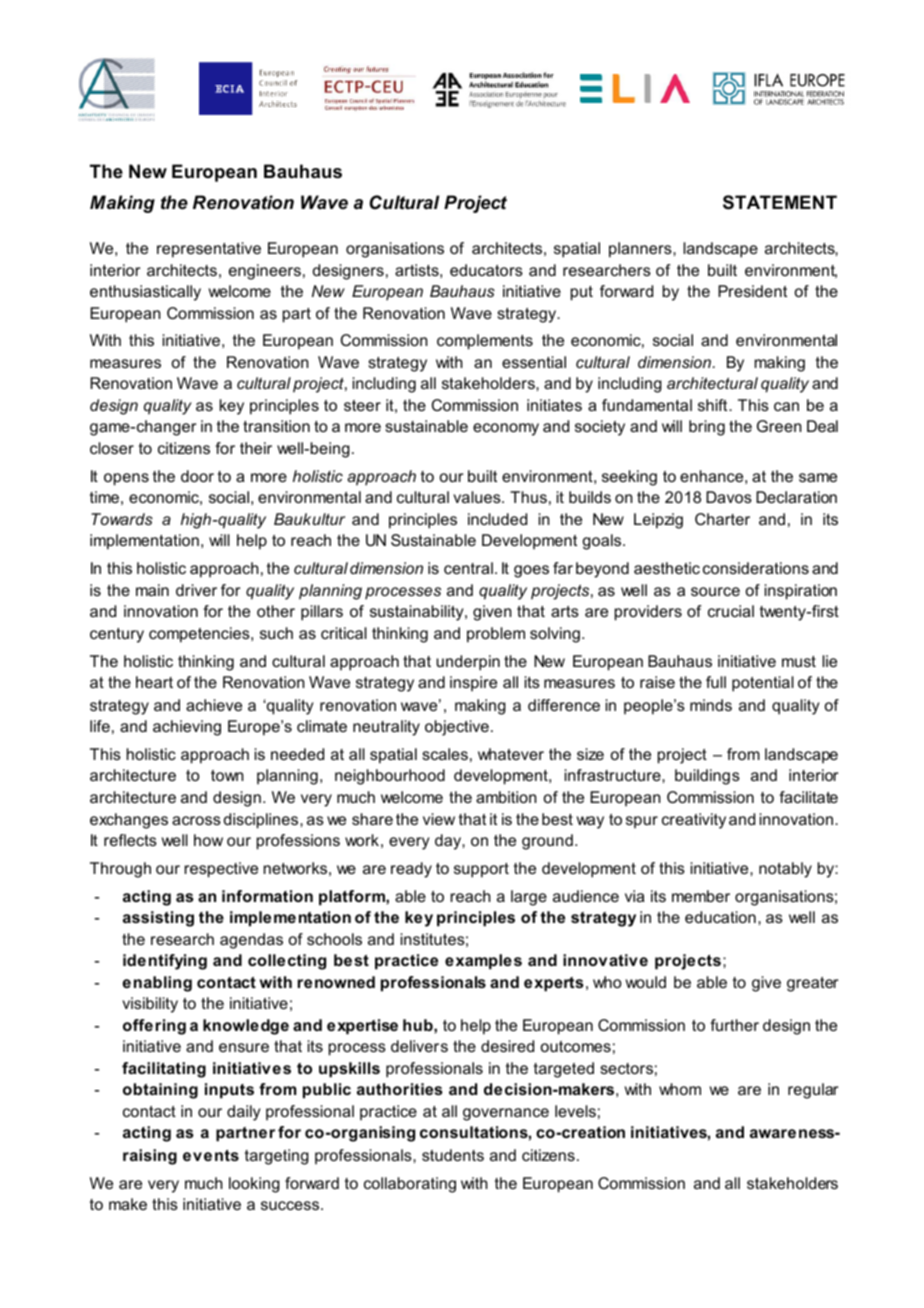  What do you see at coordinates (209, 250) in the document?
I see `representative` at bounding box center [209, 250].
